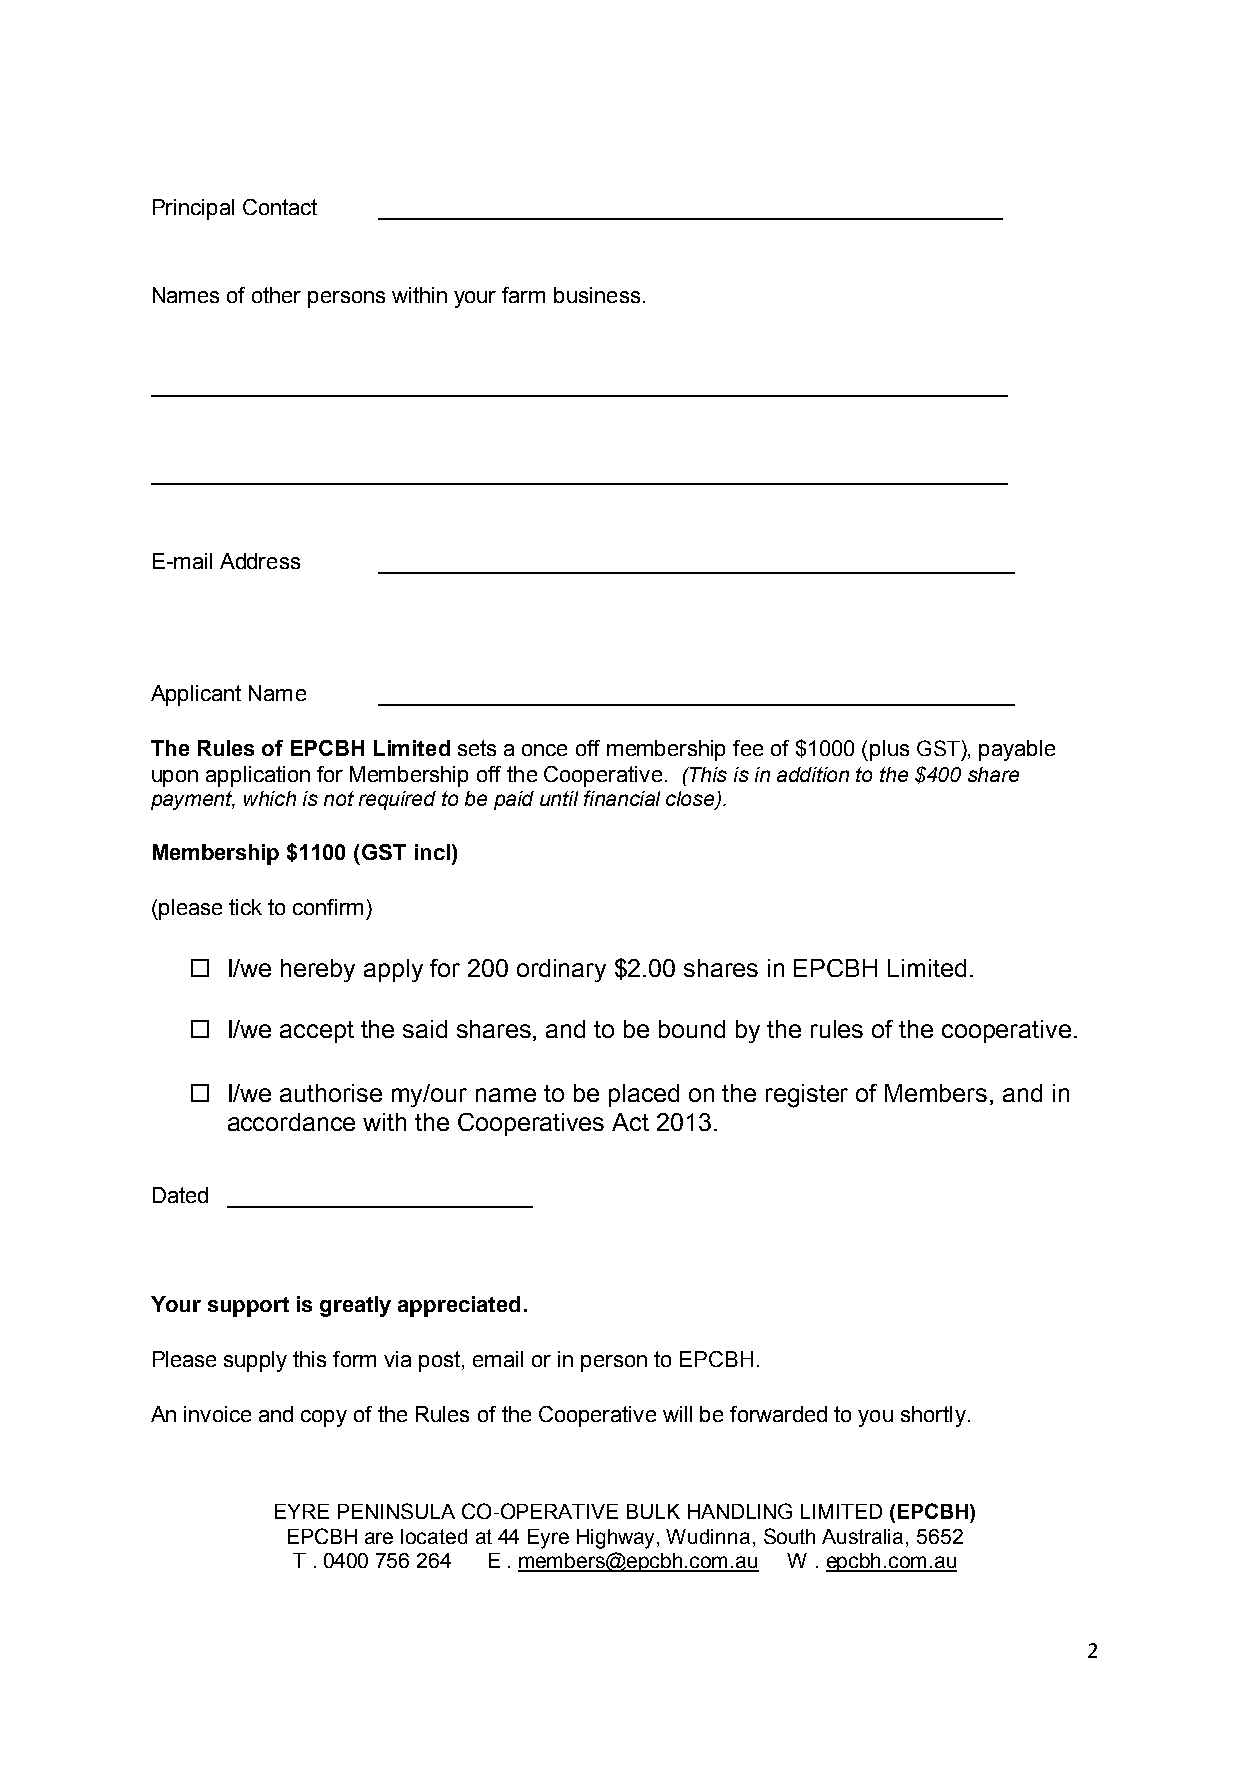 The image size is (1249, 1766). What do you see at coordinates (459, 1306) in the screenshot?
I see `appreciated` at bounding box center [459, 1306].
